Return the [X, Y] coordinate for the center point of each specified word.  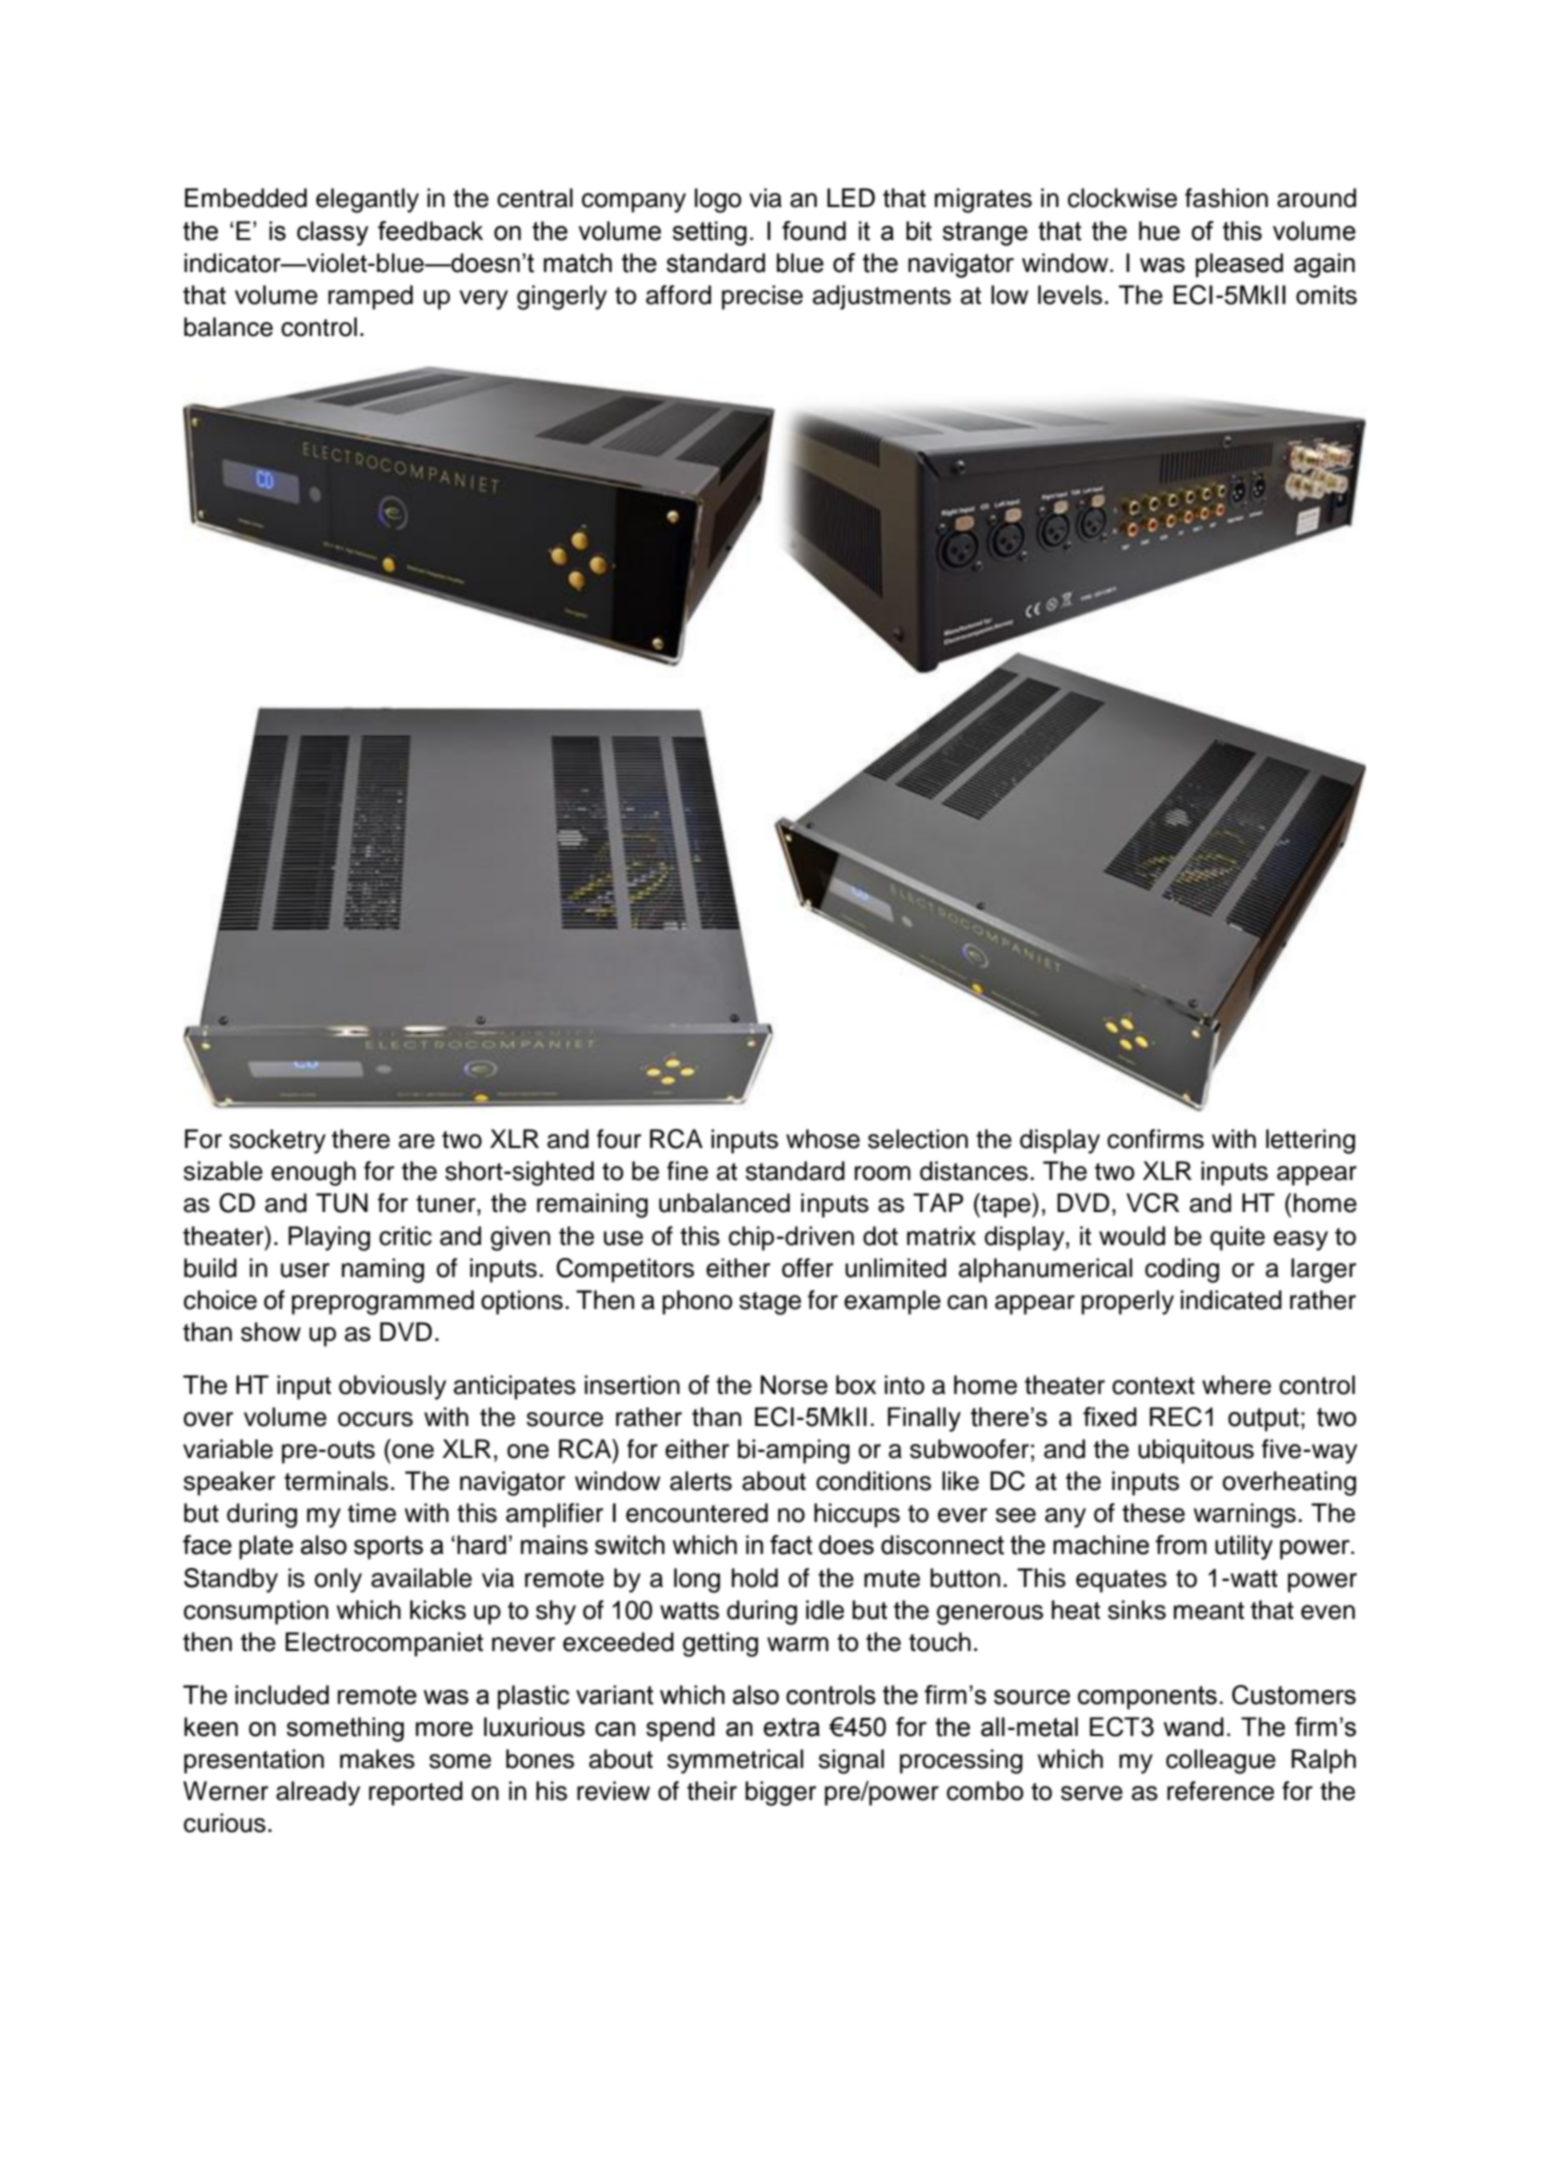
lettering [1310, 1141]
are [417, 1141]
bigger [780, 1793]
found [814, 231]
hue [1159, 231]
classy [333, 233]
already [318, 1793]
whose [823, 1139]
